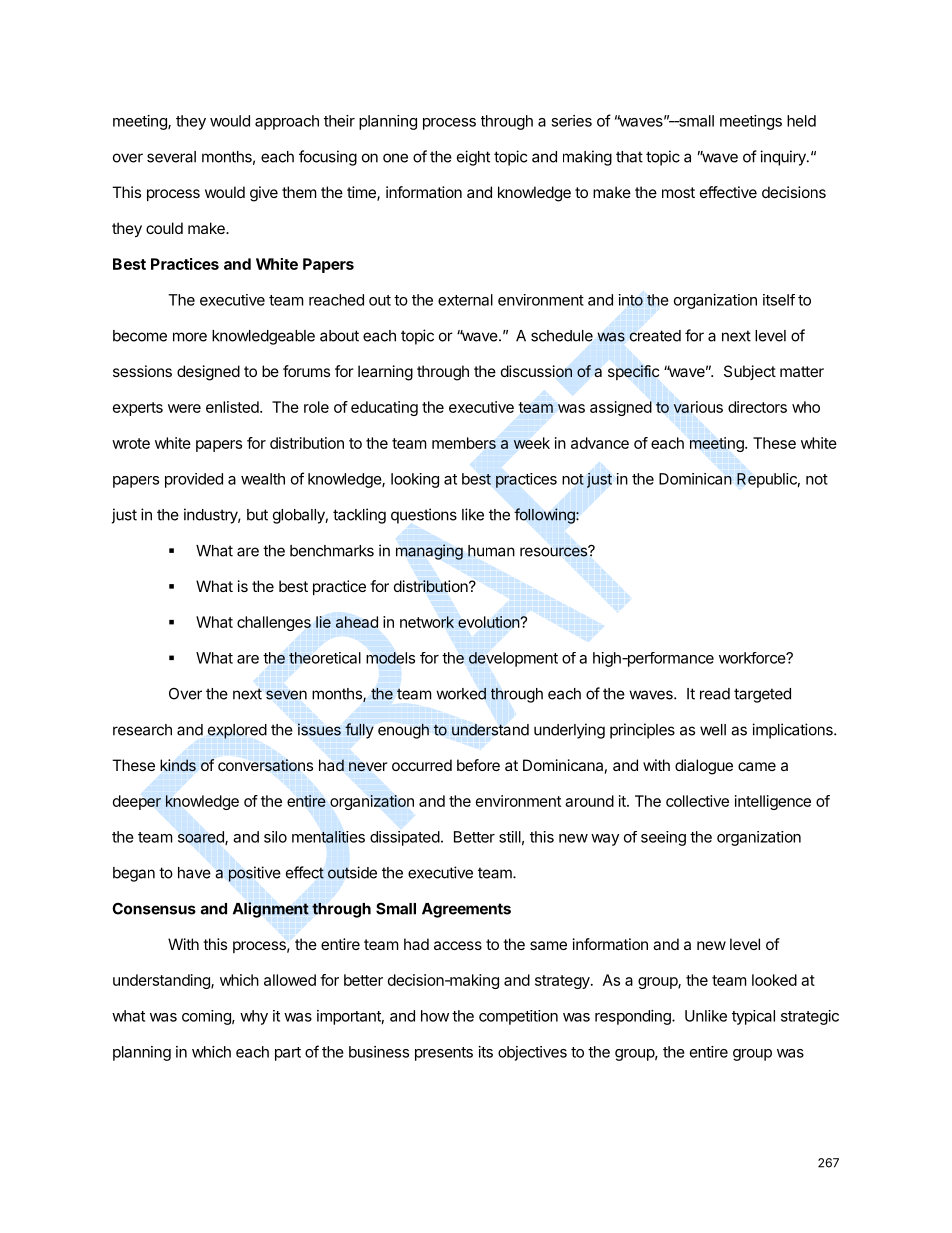 This page has height=1233, width=952. Describe the element at coordinates (715, 694) in the page. I see `read` at that location.
